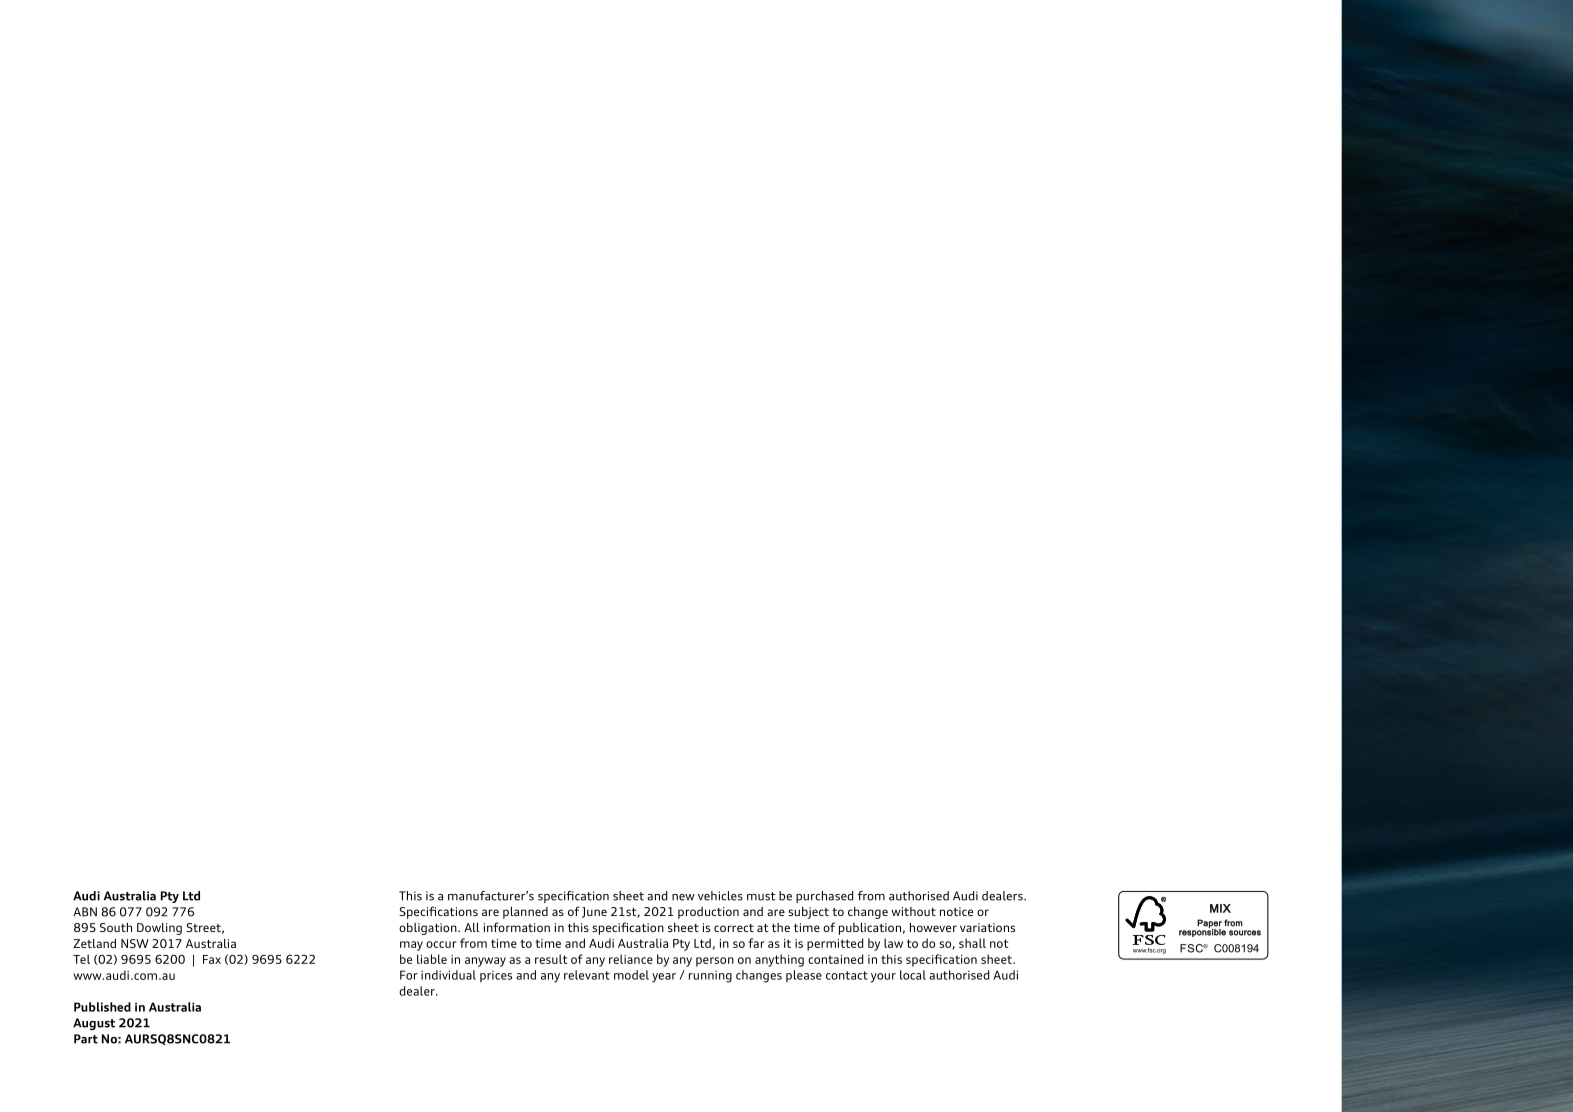 The width and height of the image is (1573, 1112). Describe the element at coordinates (116, 927) in the image. I see `South` at that location.
